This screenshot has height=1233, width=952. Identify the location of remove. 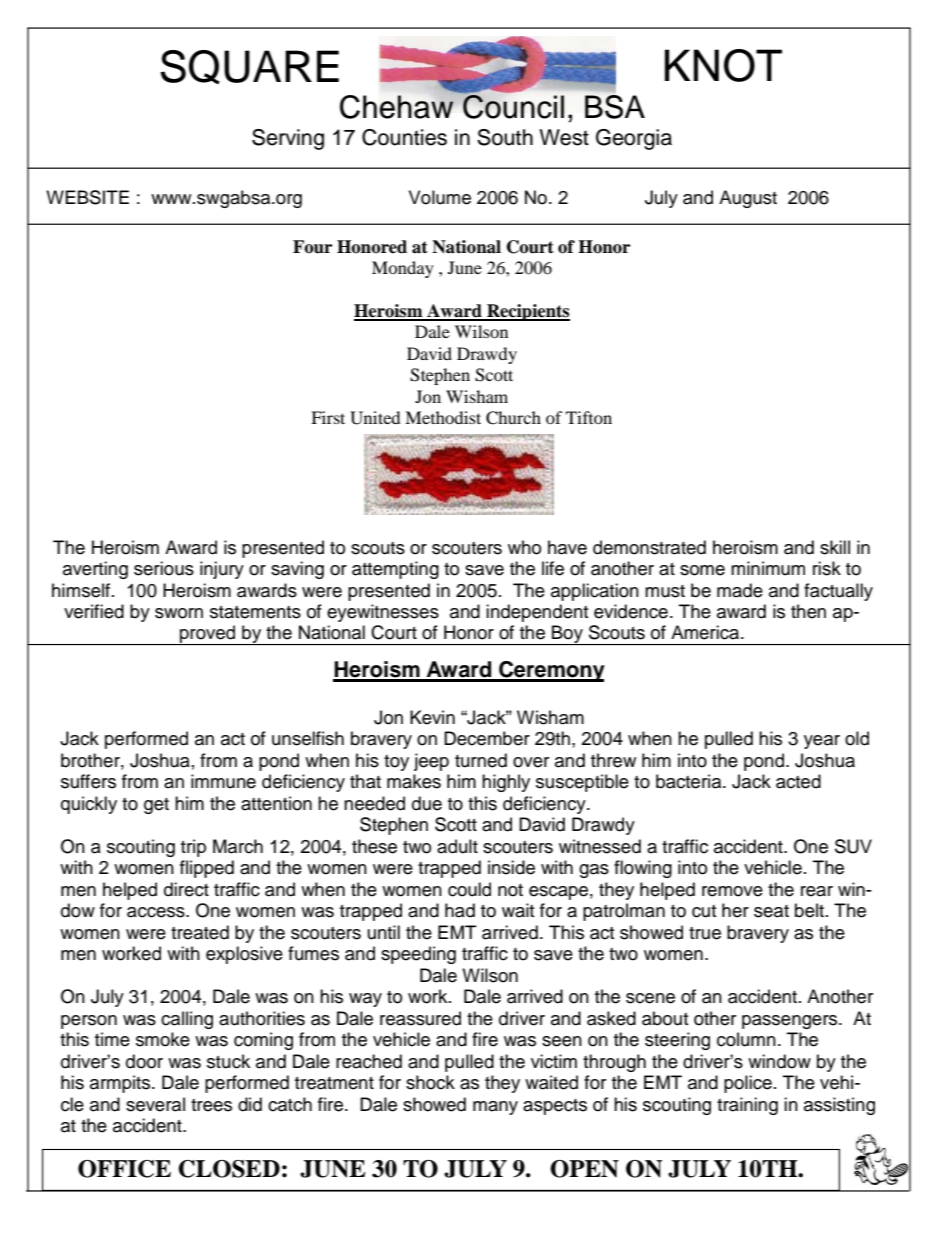
(732, 891).
